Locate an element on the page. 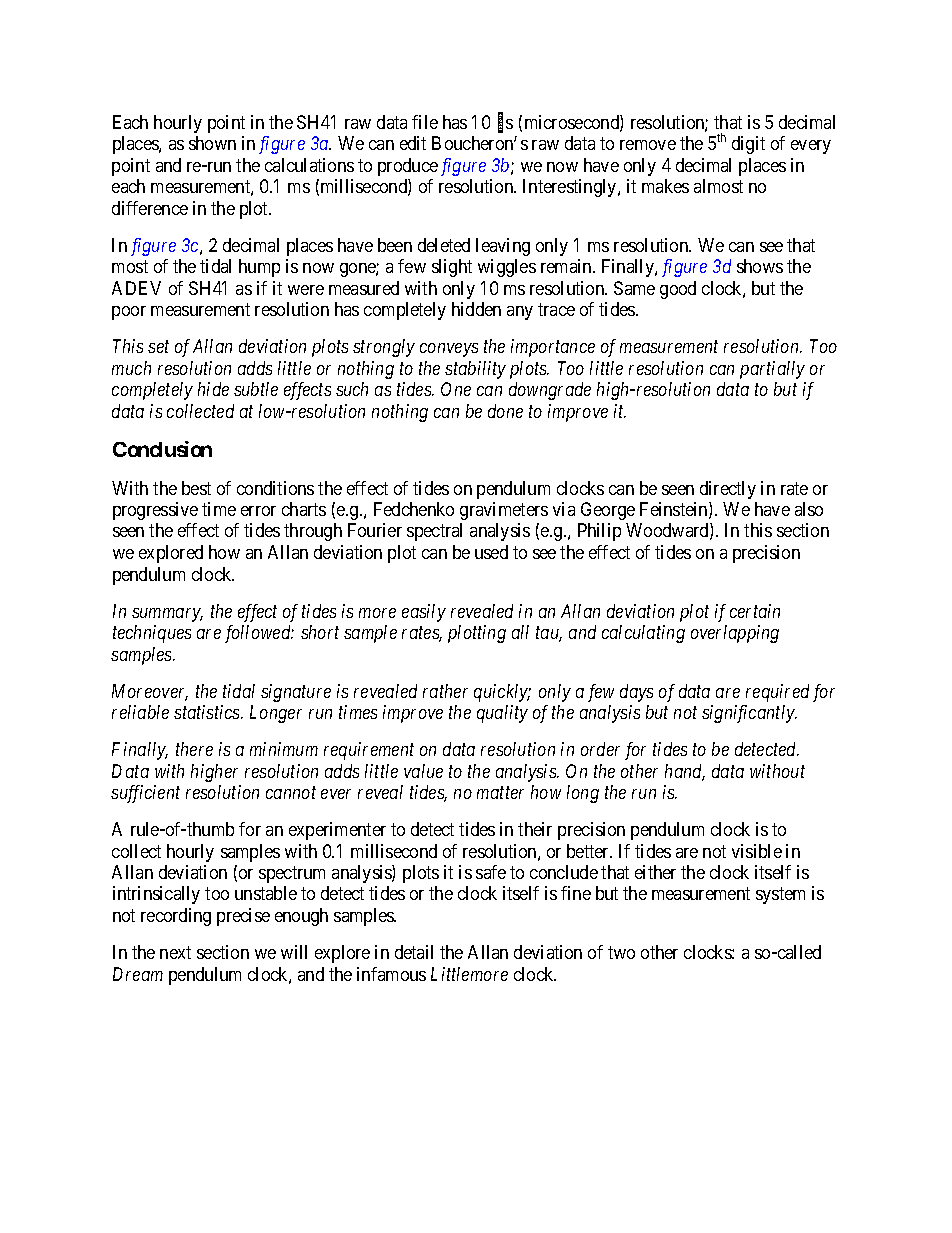 This image has height=1233, width=952. next is located at coordinates (175, 952).
